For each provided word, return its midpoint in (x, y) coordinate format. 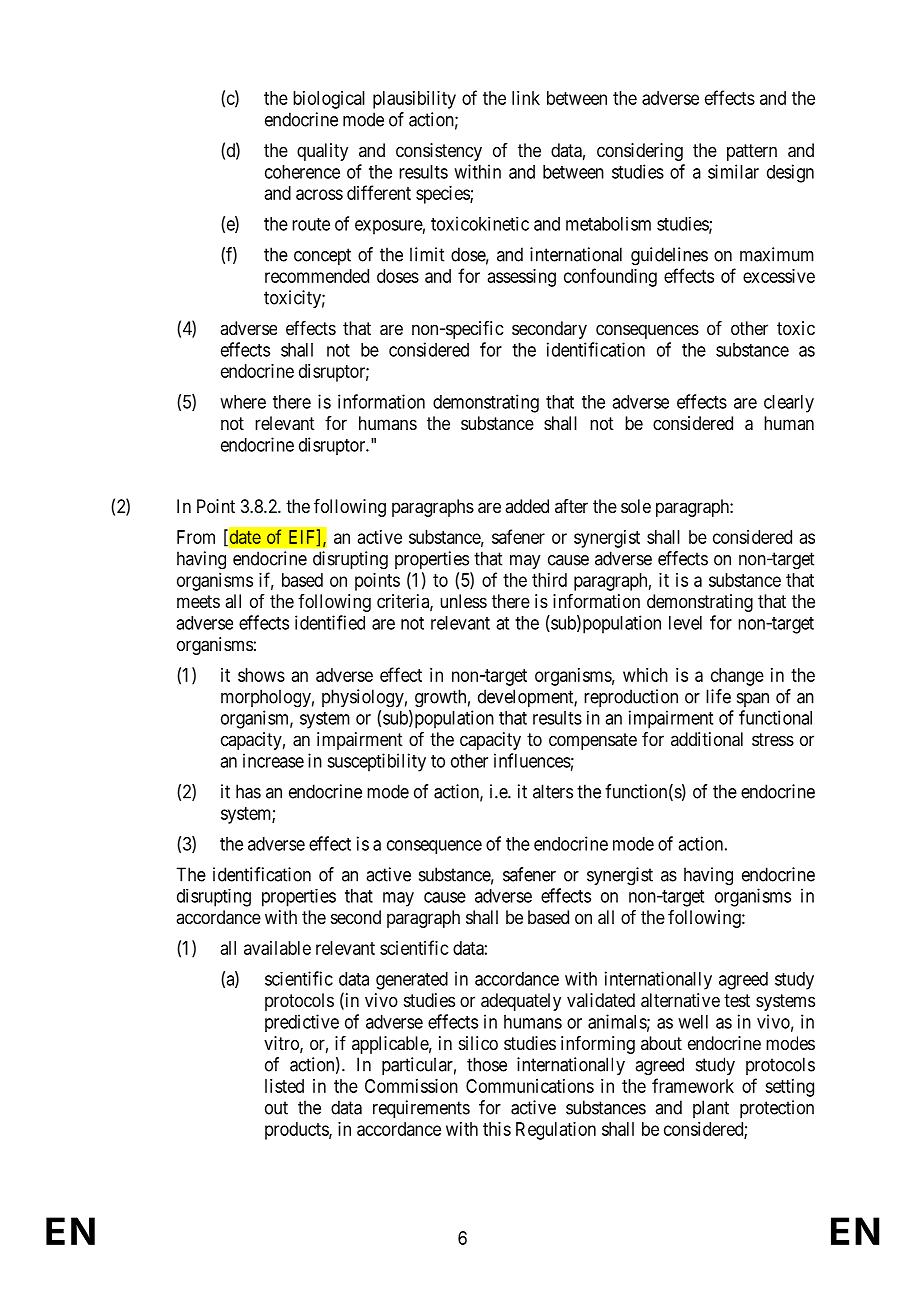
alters (553, 791)
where (243, 402)
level (685, 623)
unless (463, 601)
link (526, 98)
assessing (522, 278)
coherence (302, 172)
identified (330, 622)
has (248, 791)
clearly (789, 404)
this (497, 1129)
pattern (752, 152)
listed (284, 1086)
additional (707, 739)
